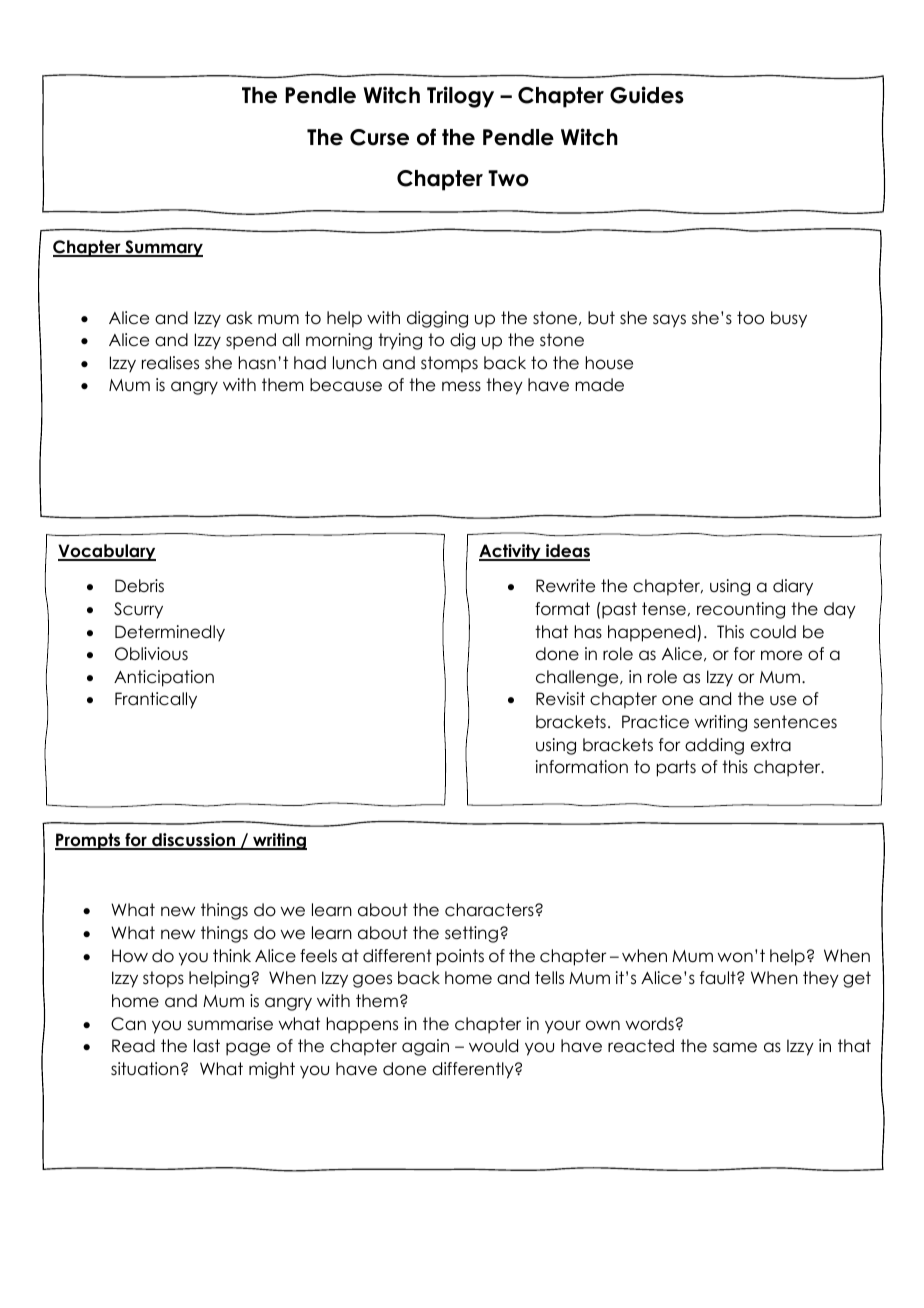 Image resolution: width=924 pixels, height=1308 pixels. What do you see at coordinates (207, 1046) in the document?
I see `last` at bounding box center [207, 1046].
